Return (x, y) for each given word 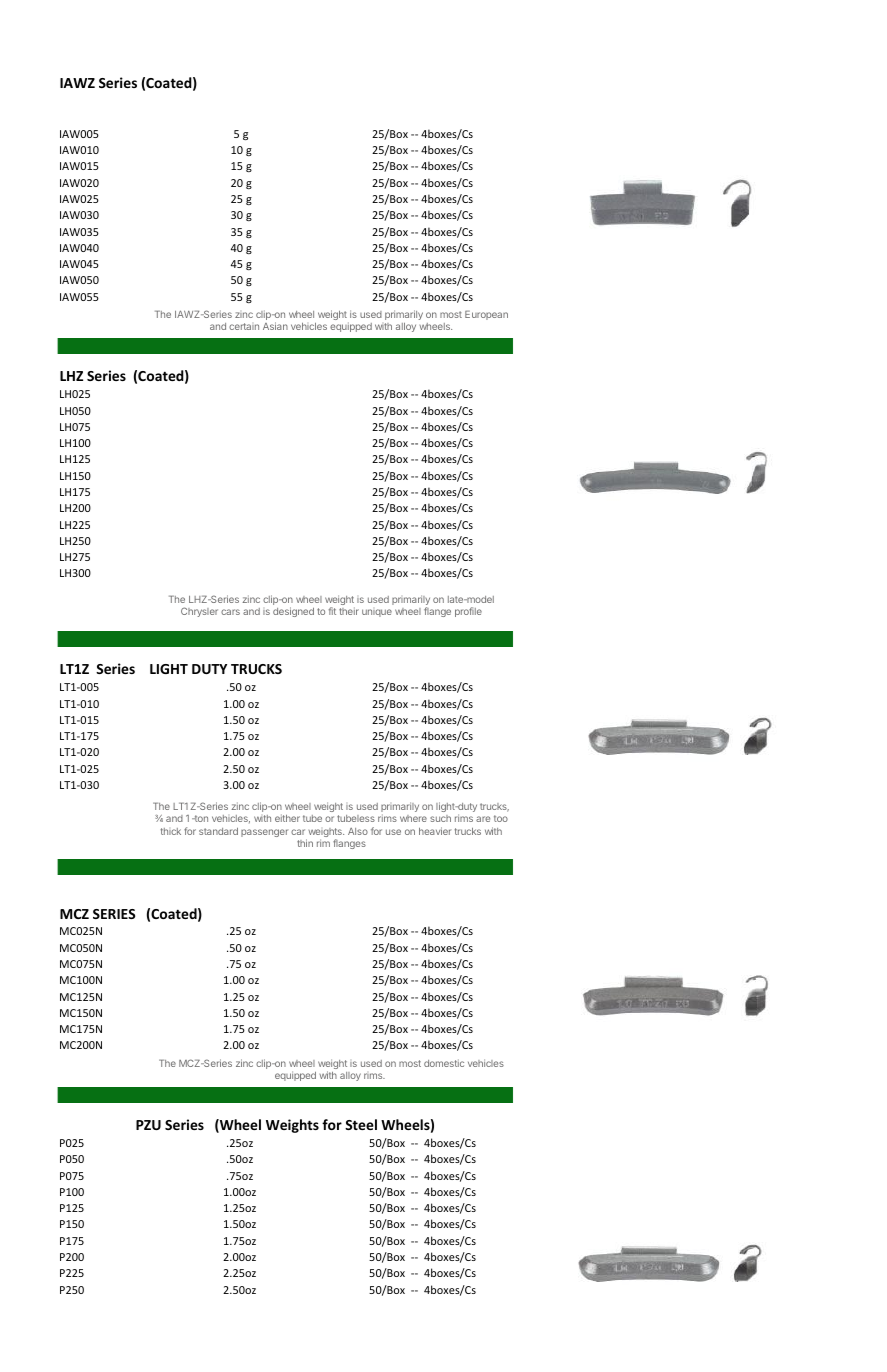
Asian (275, 326)
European (486, 315)
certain (244, 326)
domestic (444, 1063)
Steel (361, 1124)
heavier (435, 831)
